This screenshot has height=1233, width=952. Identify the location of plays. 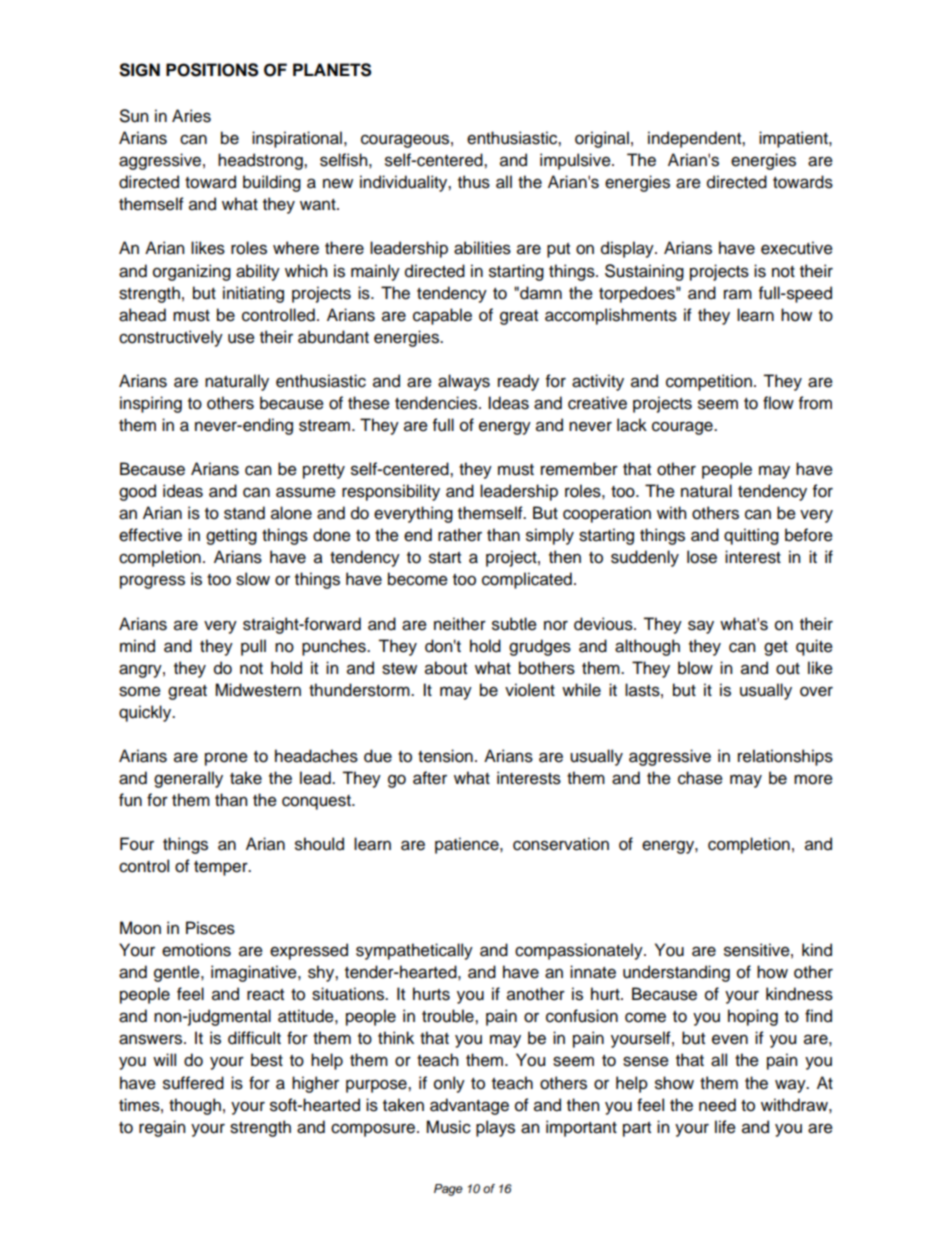
(495, 1128).
